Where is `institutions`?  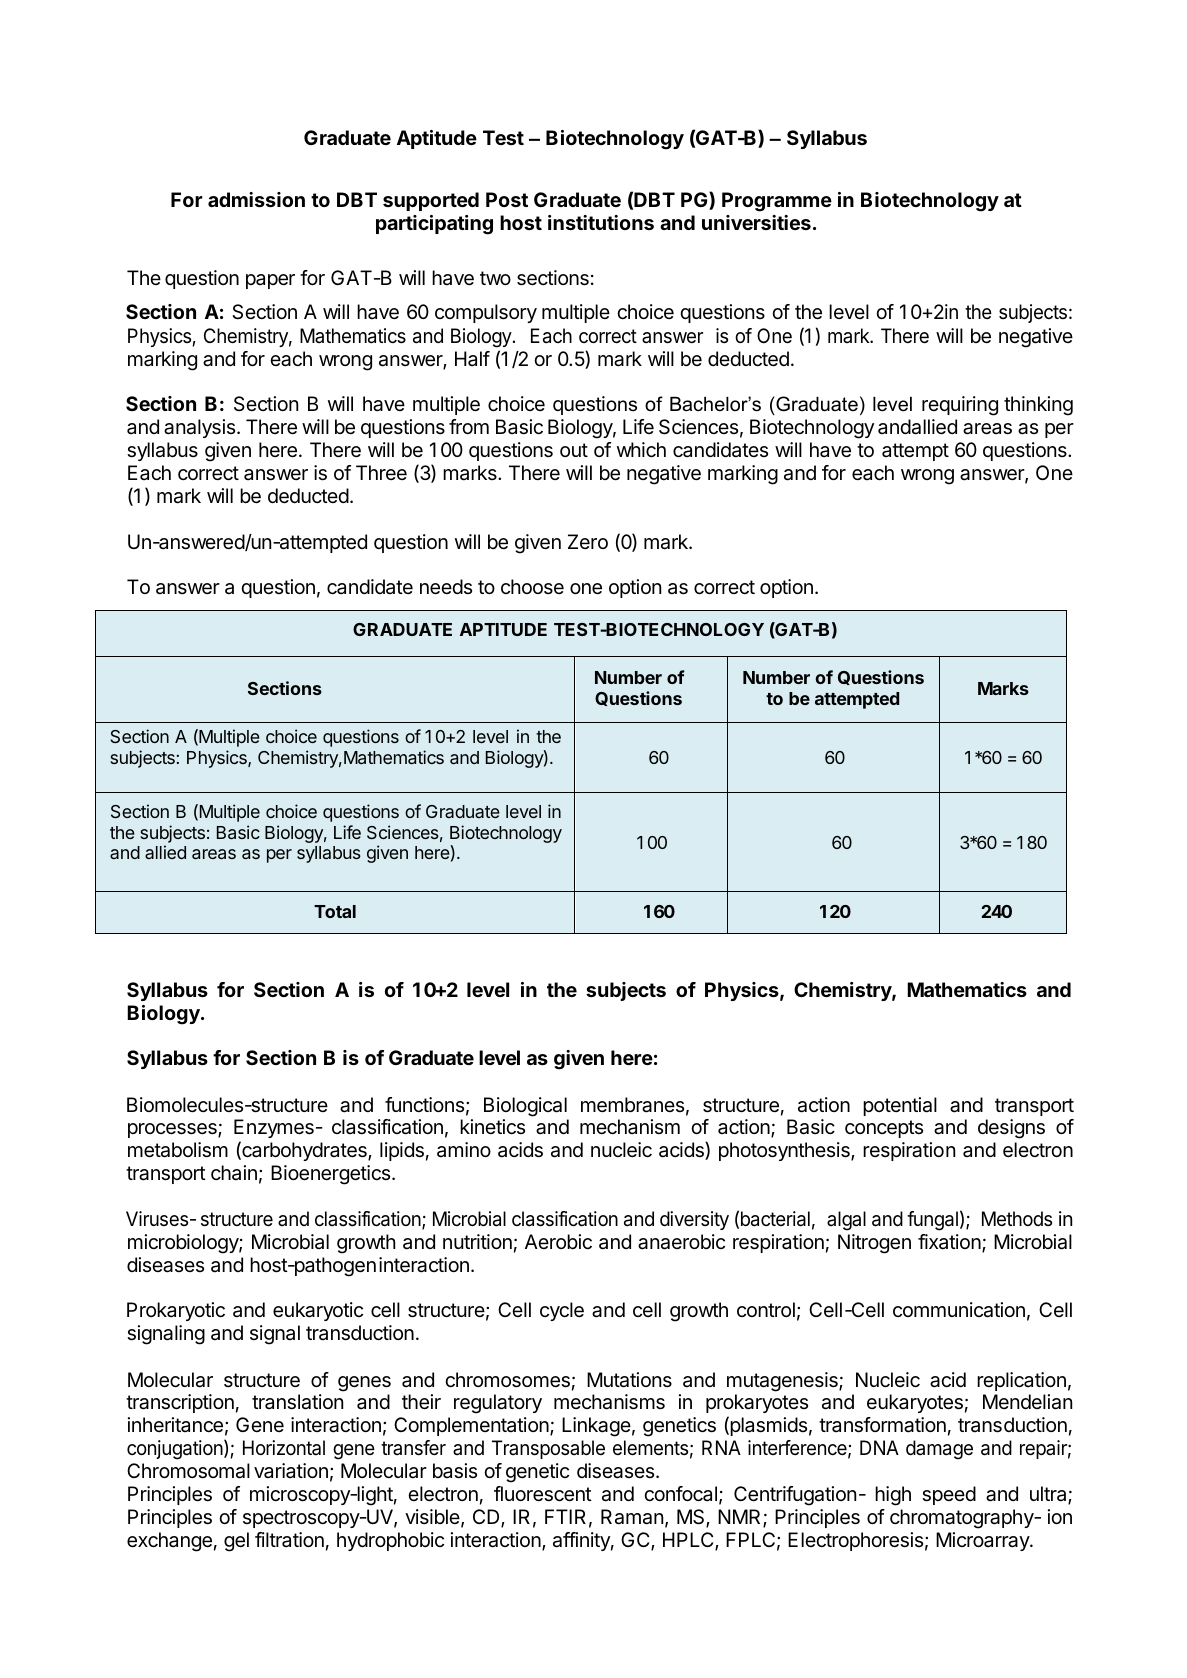 institutions is located at coordinates (601, 222).
